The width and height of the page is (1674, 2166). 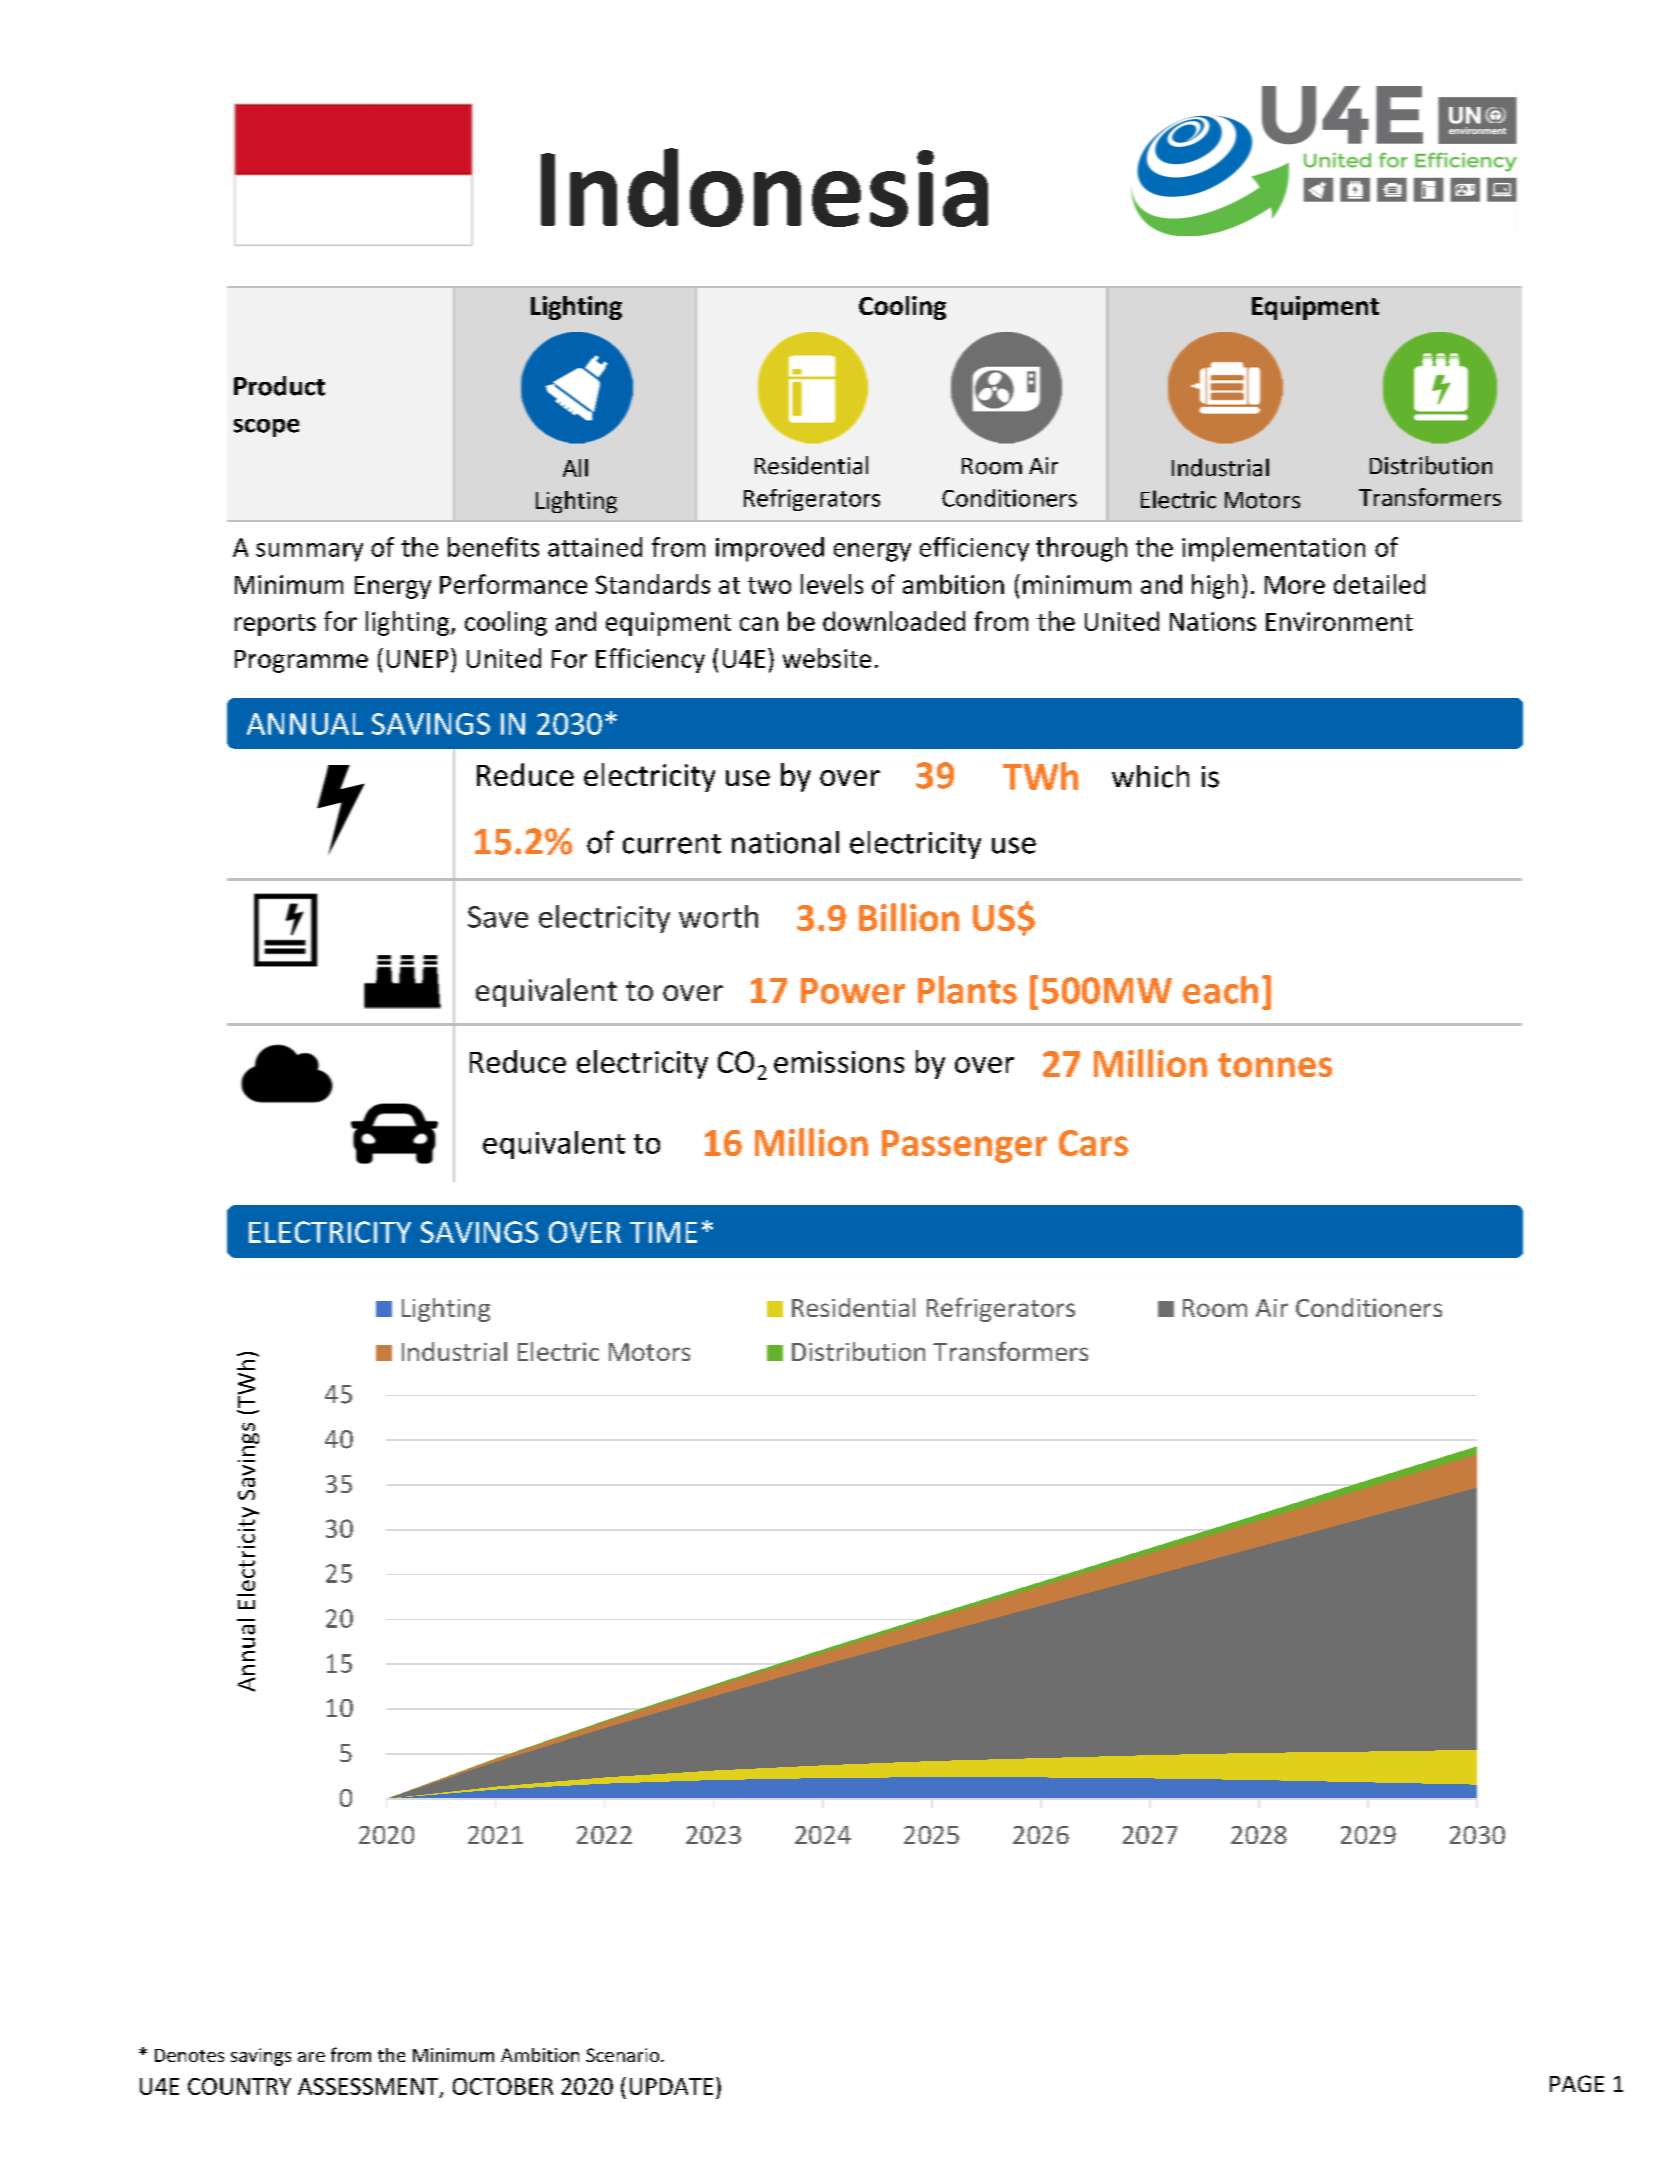 I want to click on tonnes, so click(x=1275, y=1065).
